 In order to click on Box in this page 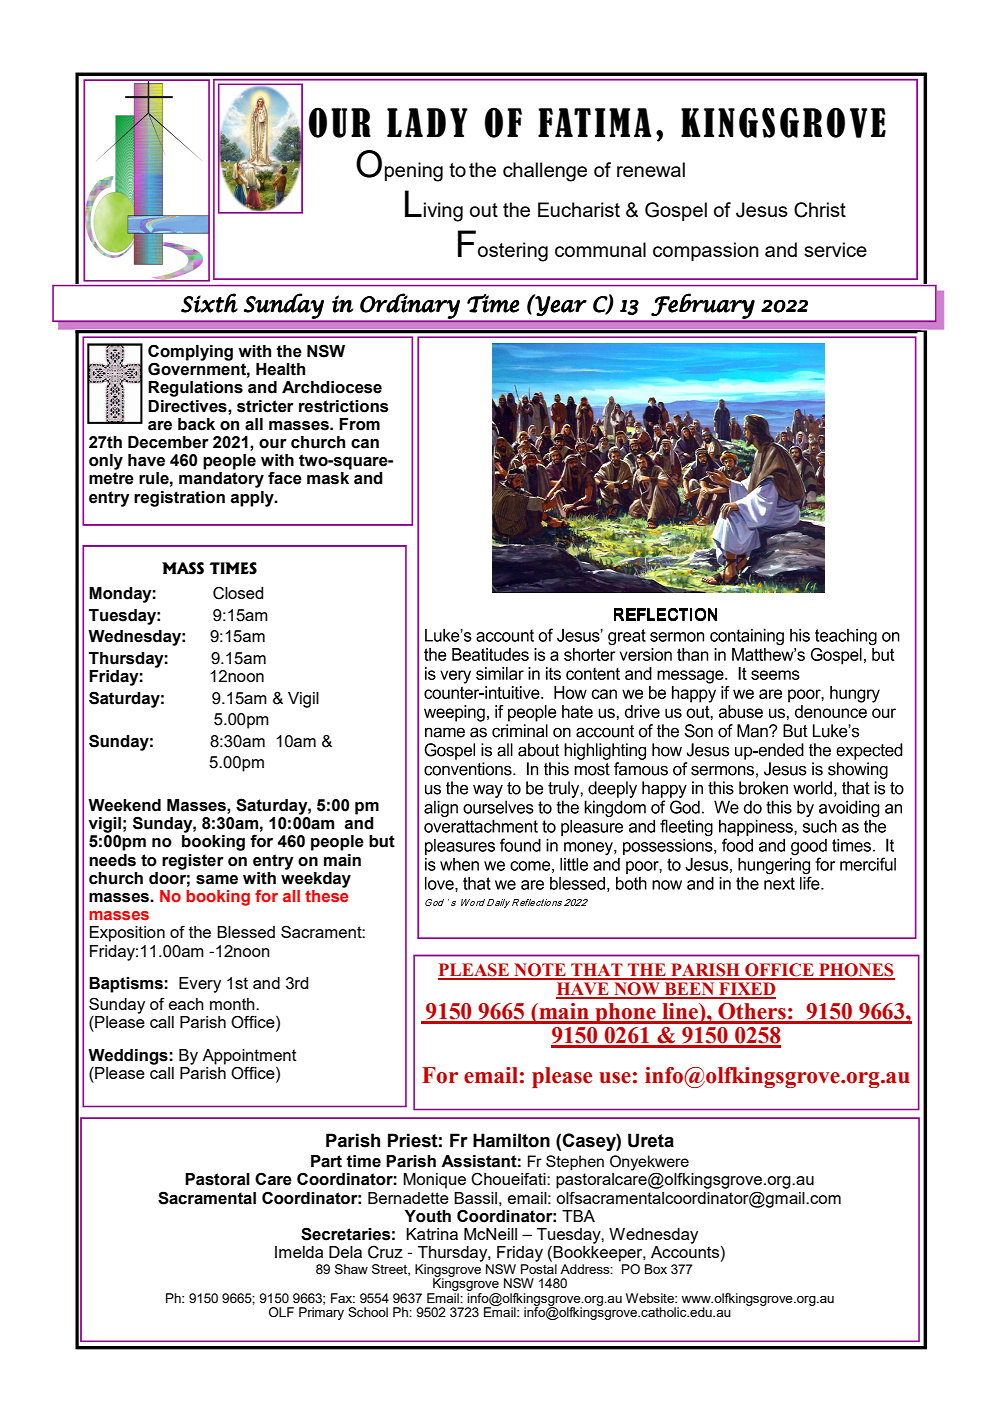, I will do `click(656, 1269)`.
